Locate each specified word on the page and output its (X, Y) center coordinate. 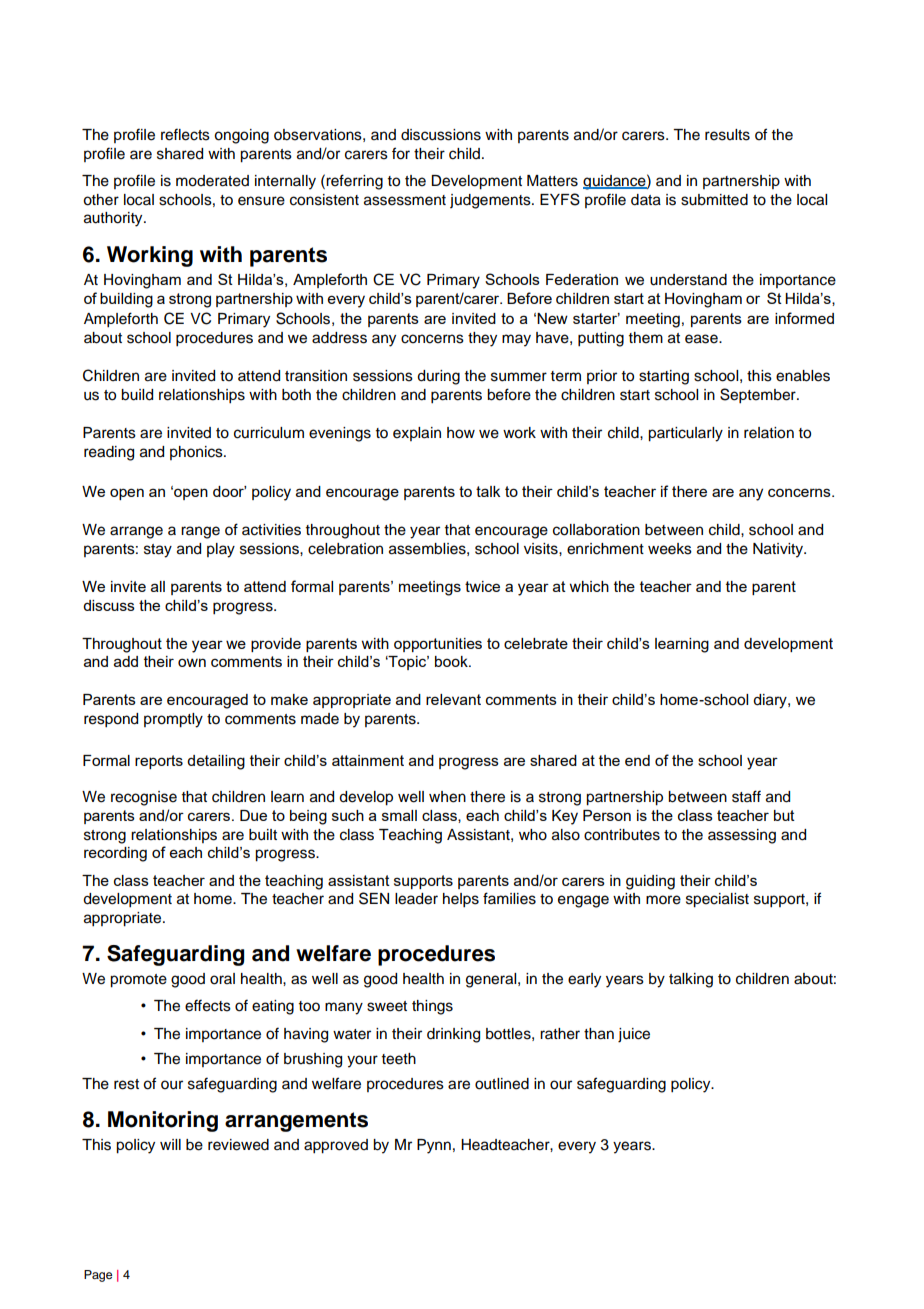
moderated (212, 181)
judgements (491, 201)
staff (746, 796)
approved (336, 1146)
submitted (714, 200)
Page (98, 1276)
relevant (453, 699)
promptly (173, 720)
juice (634, 1035)
